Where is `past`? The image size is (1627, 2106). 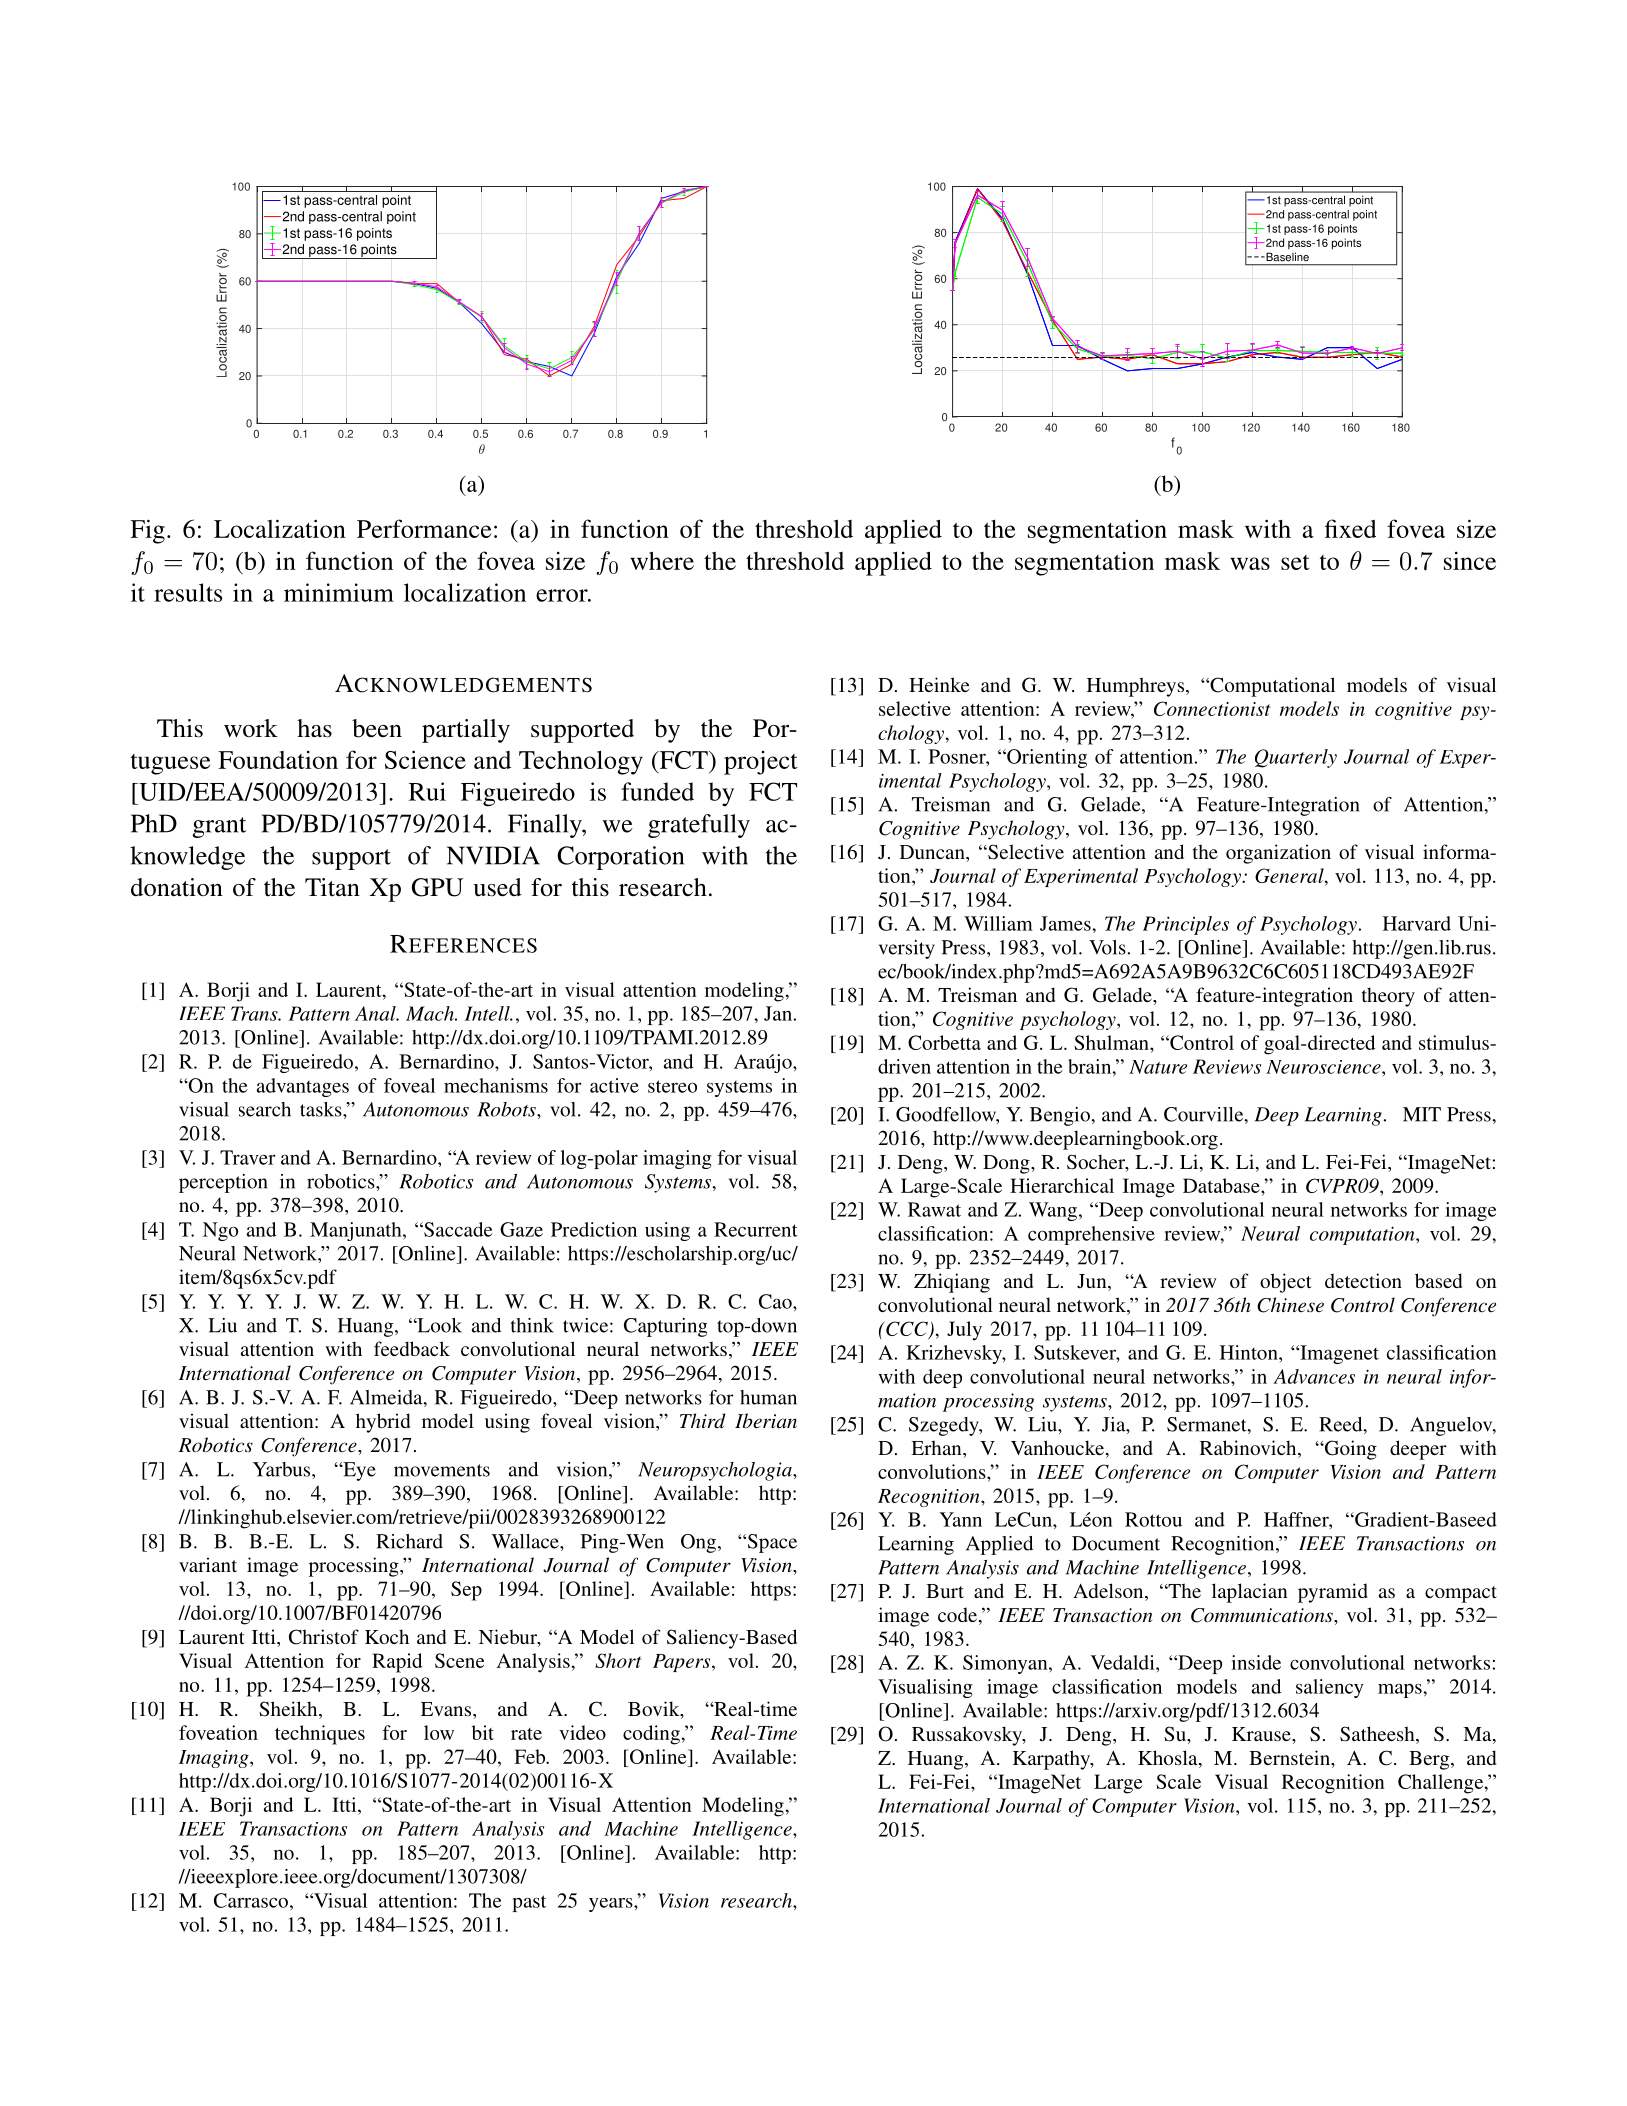
past is located at coordinates (529, 1903).
